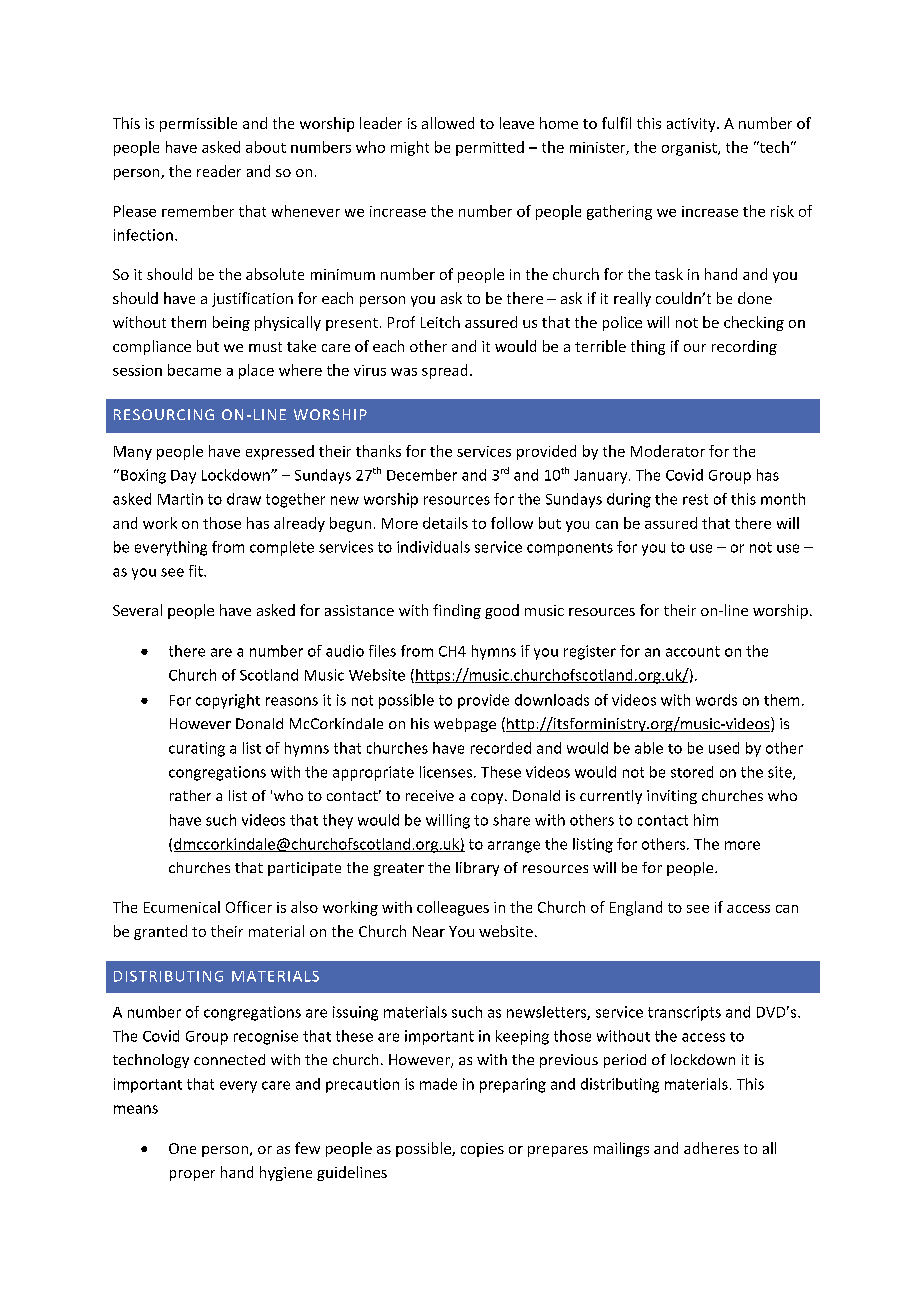 The width and height of the page is (924, 1308). I want to click on proper, so click(192, 1175).
